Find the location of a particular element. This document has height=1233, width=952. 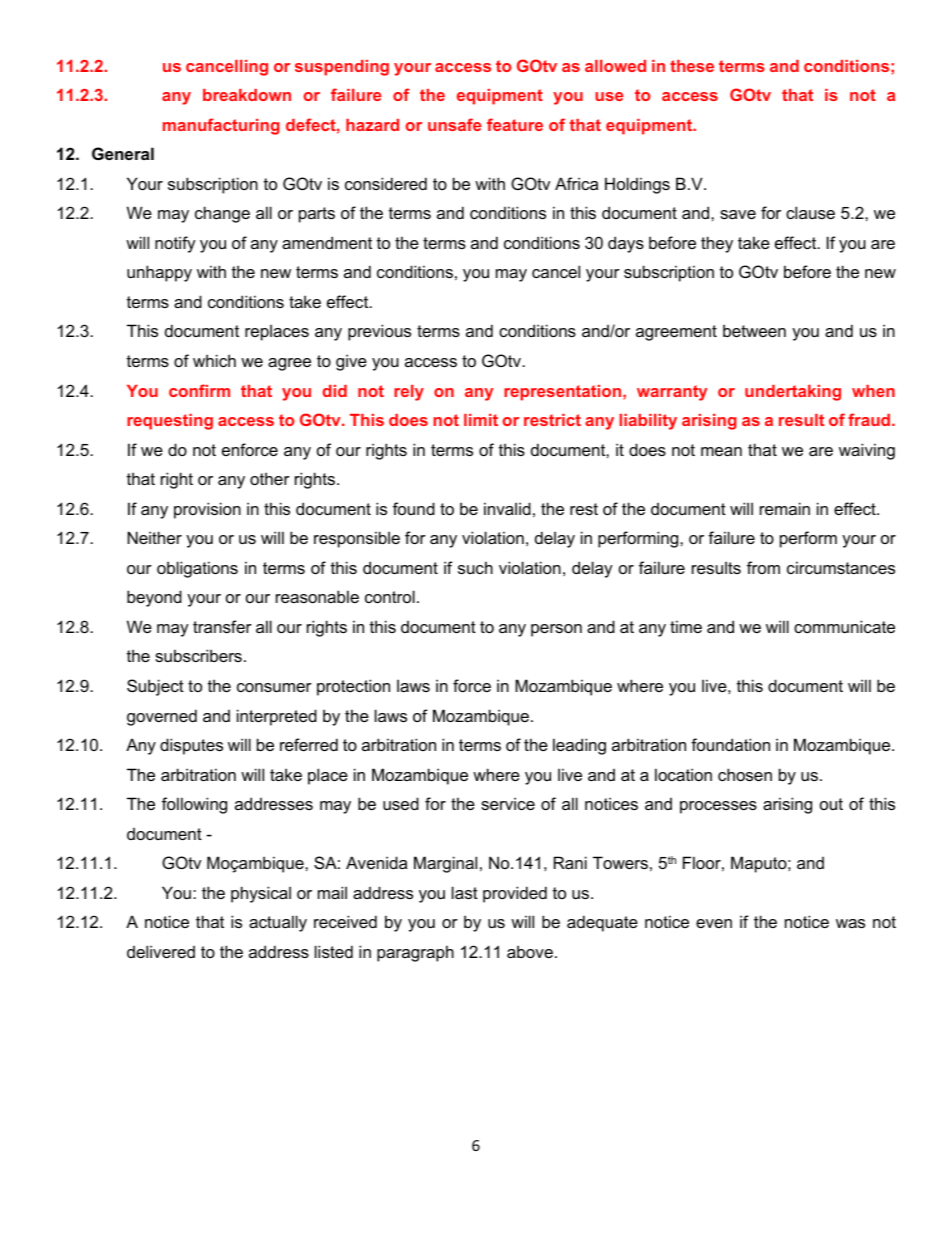

undertaking is located at coordinates (793, 393).
